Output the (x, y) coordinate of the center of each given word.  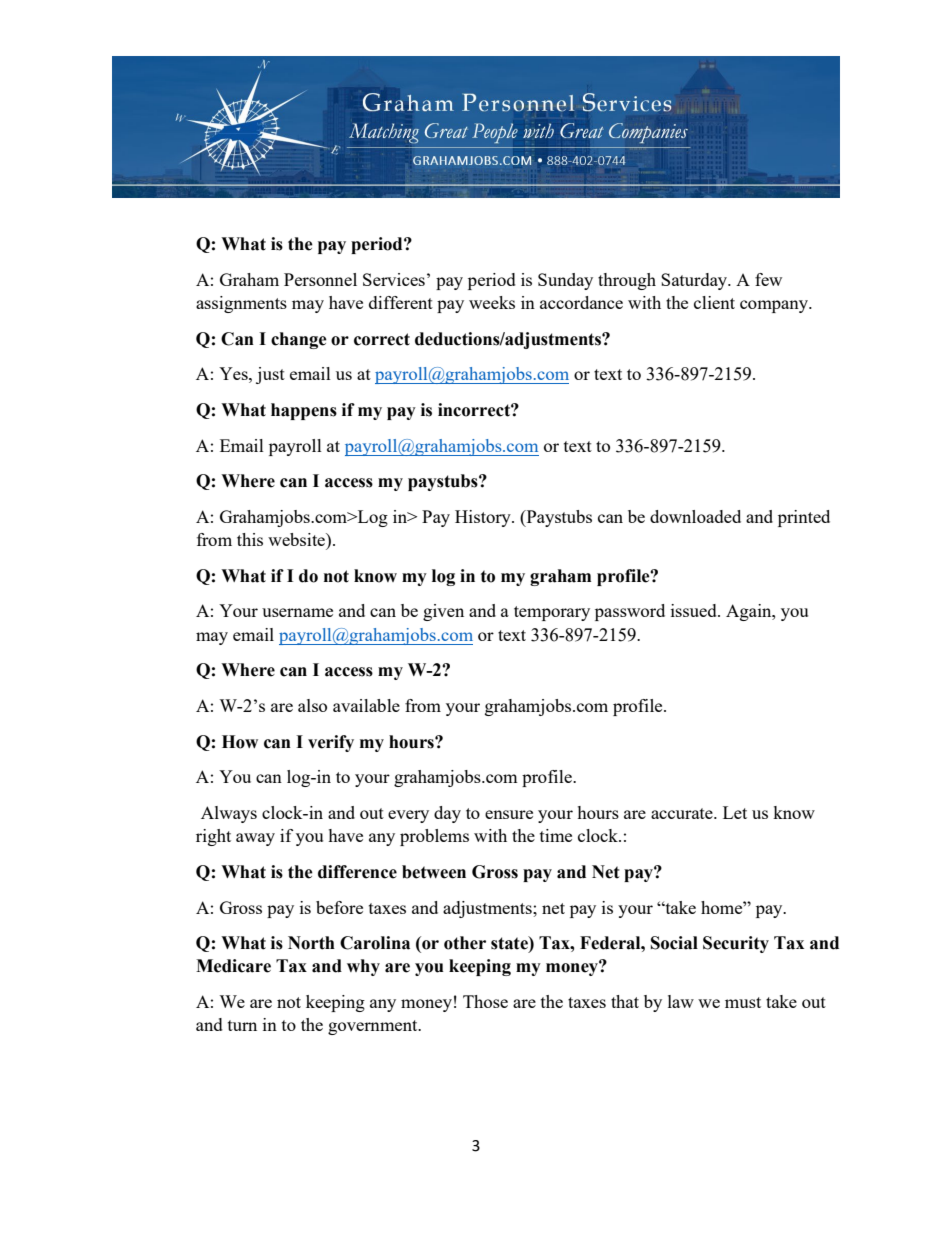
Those (485, 1001)
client (714, 302)
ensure (509, 814)
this (250, 539)
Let (735, 812)
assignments (241, 304)
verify (331, 743)
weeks (492, 302)
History (484, 518)
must (743, 1002)
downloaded (695, 516)
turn (242, 1025)
